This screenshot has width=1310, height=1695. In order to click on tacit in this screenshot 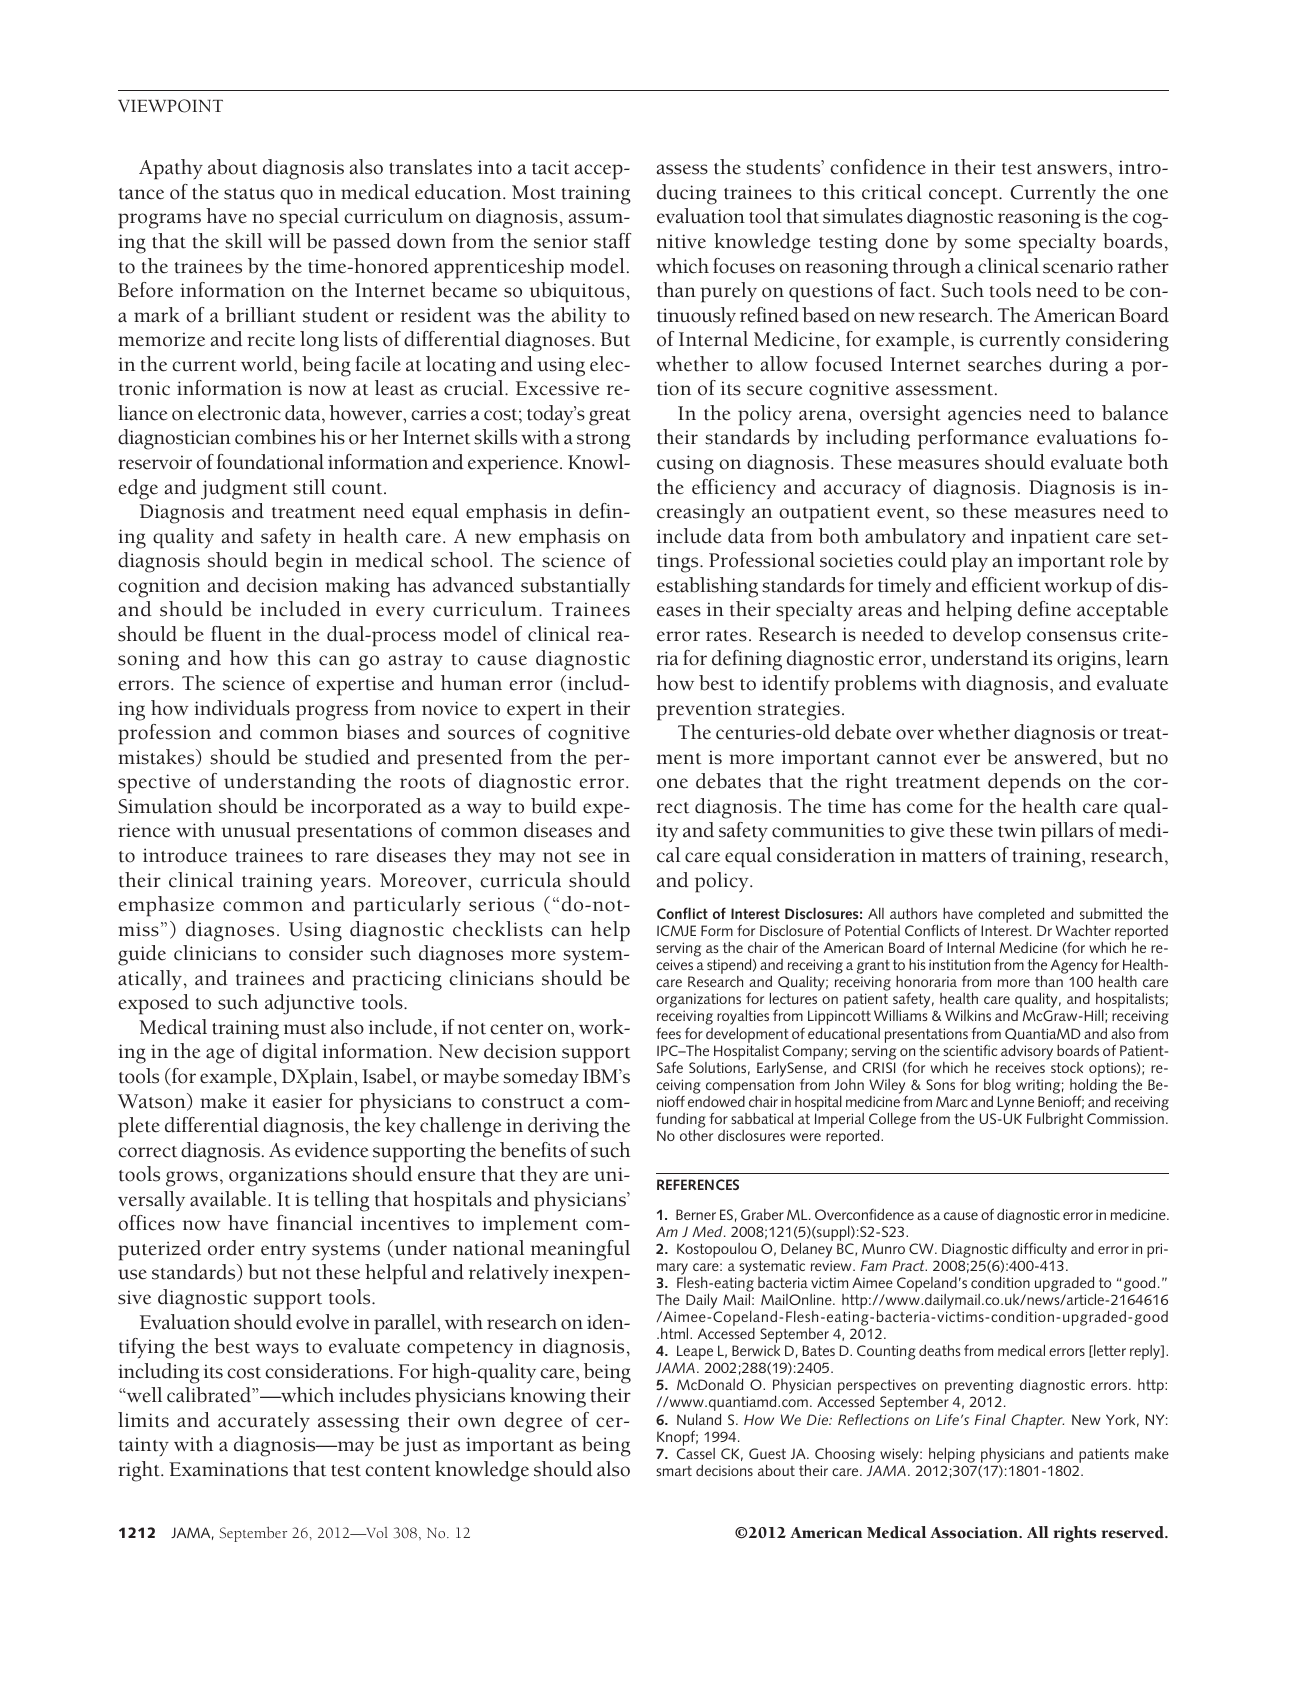, I will do `click(551, 167)`.
